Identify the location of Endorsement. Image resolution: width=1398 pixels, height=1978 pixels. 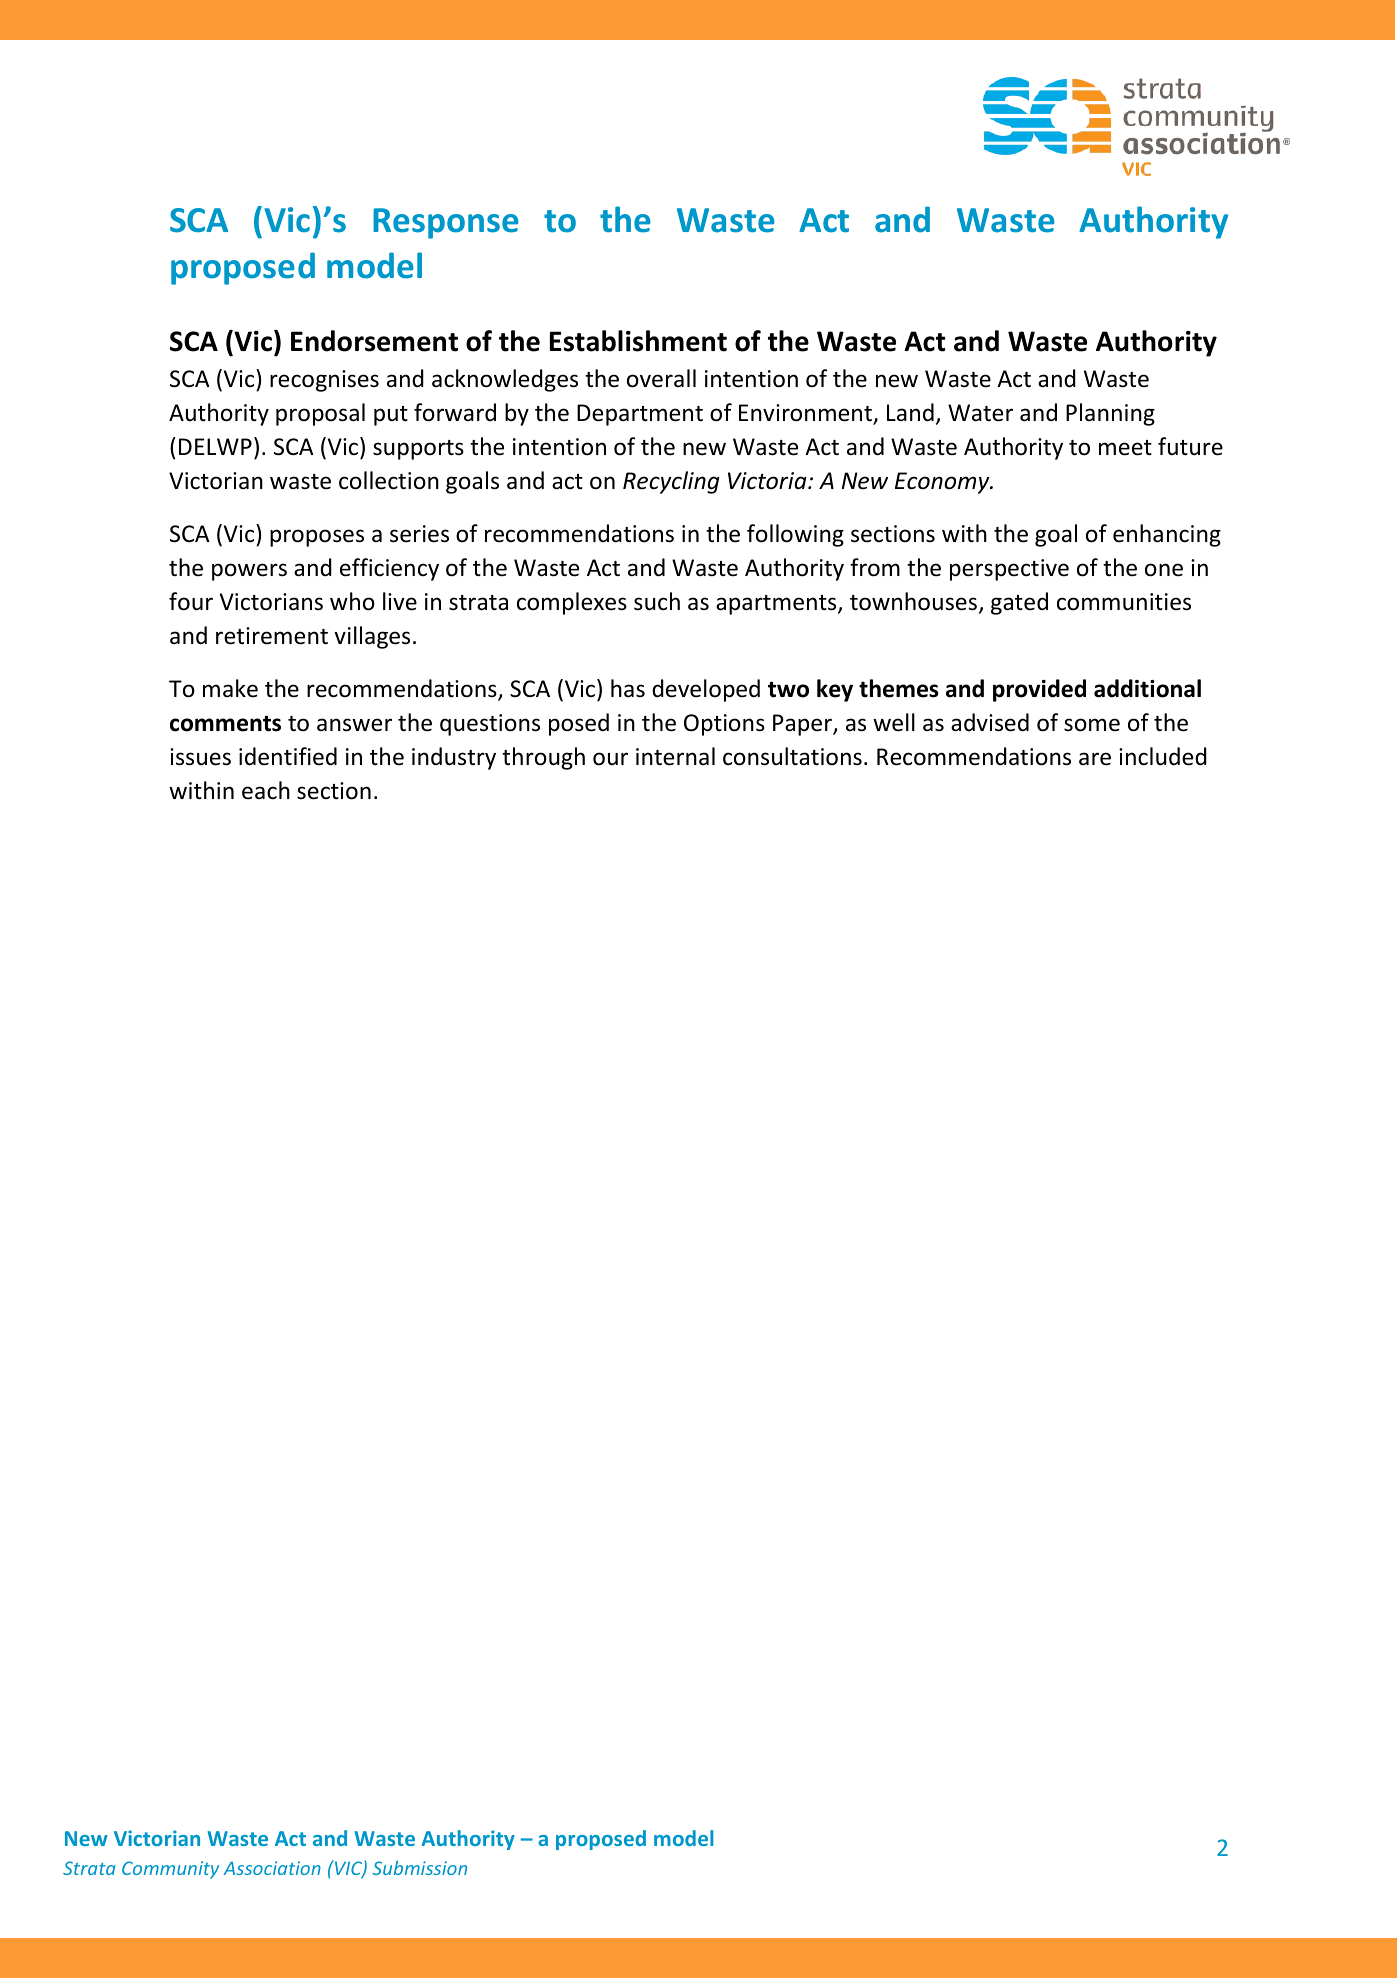
(374, 341).
